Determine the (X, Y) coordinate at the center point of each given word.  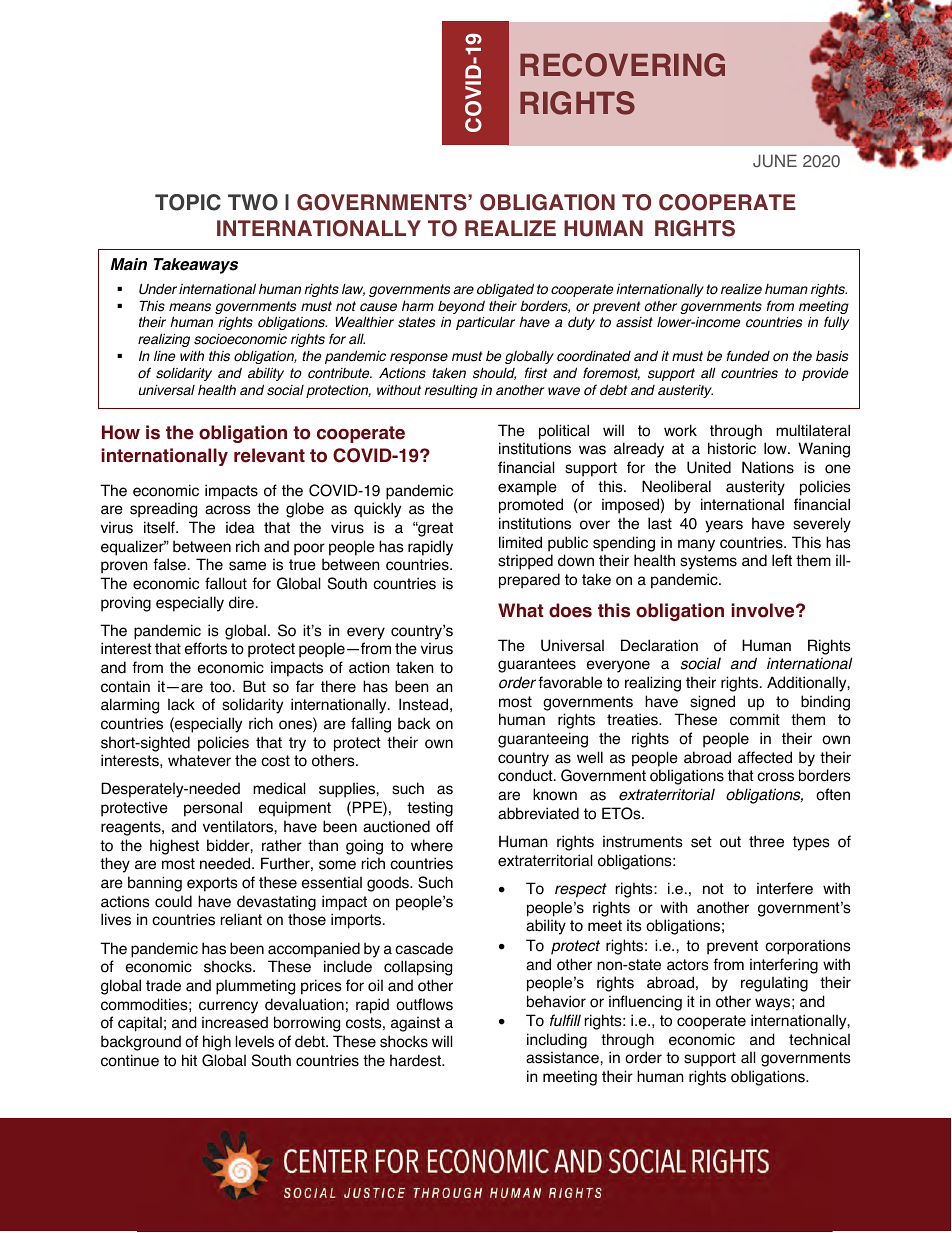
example (527, 488)
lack (181, 704)
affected (765, 757)
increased (235, 1022)
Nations (768, 467)
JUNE (775, 161)
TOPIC (188, 202)
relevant (269, 455)
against (415, 1024)
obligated (505, 290)
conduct (526, 775)
